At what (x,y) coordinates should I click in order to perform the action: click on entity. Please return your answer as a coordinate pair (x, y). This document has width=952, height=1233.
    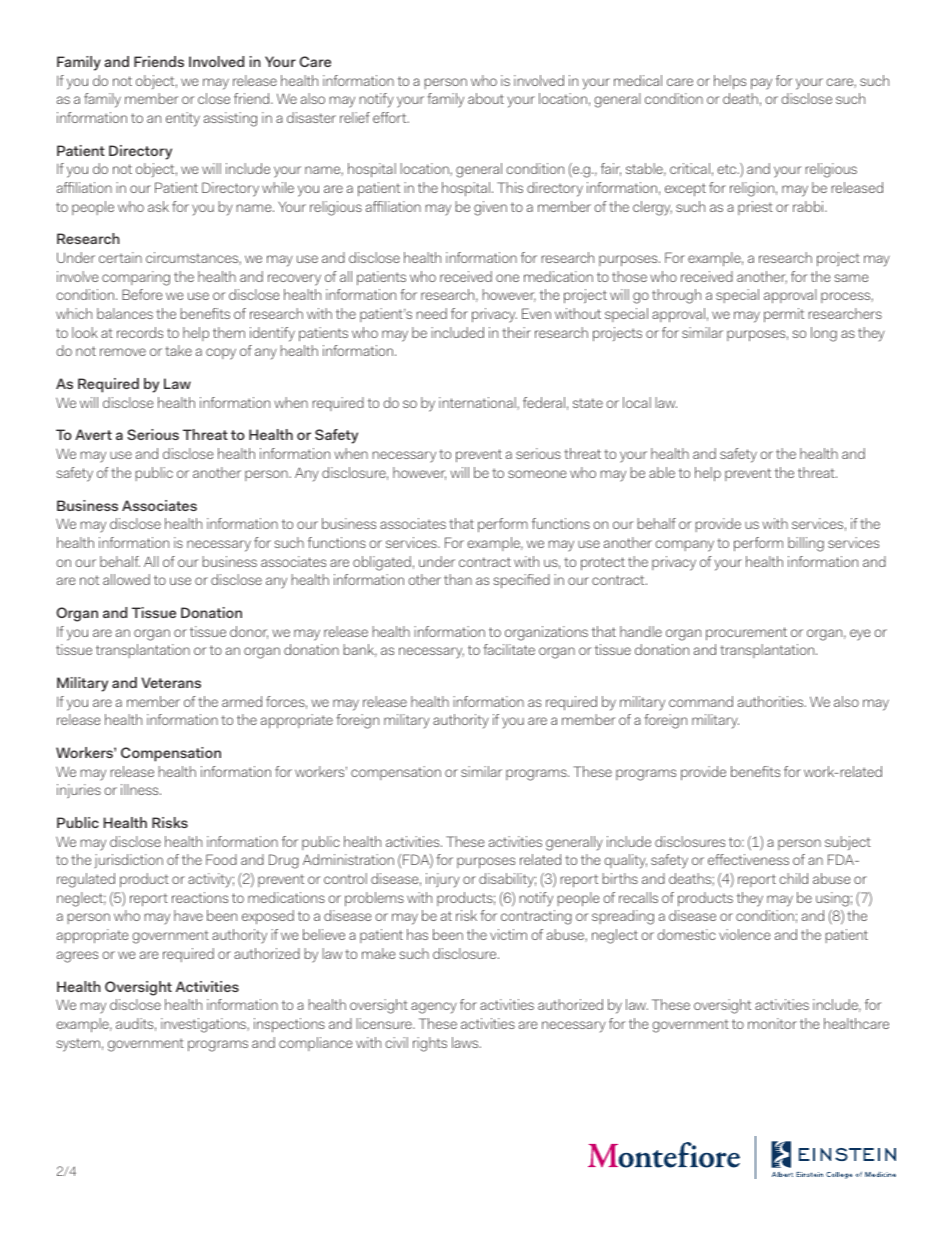
    Looking at the image, I should click on (183, 119).
